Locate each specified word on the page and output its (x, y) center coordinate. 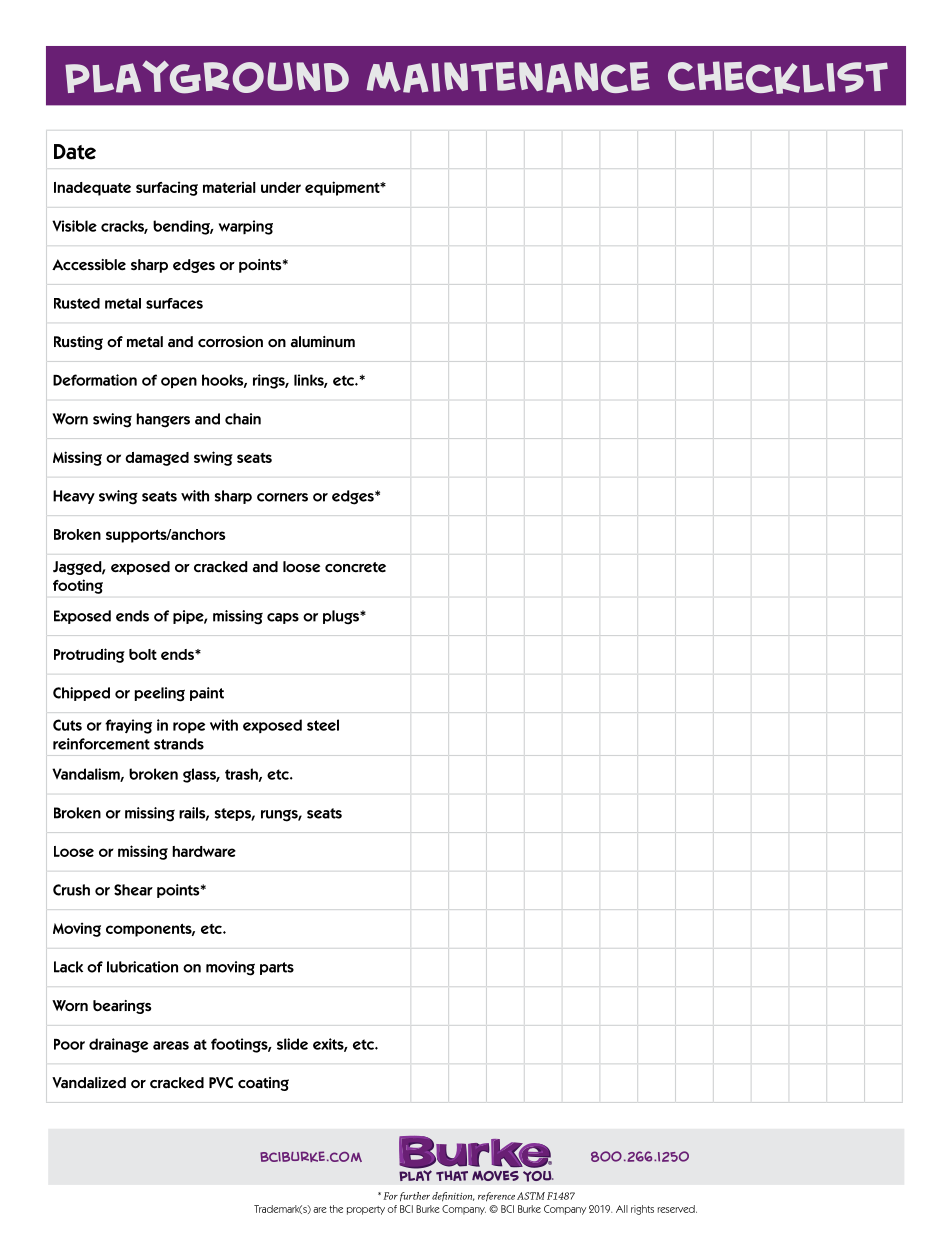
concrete (355, 567)
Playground (207, 77)
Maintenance (508, 77)
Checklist (778, 77)
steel (323, 725)
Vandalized (89, 1083)
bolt (143, 654)
